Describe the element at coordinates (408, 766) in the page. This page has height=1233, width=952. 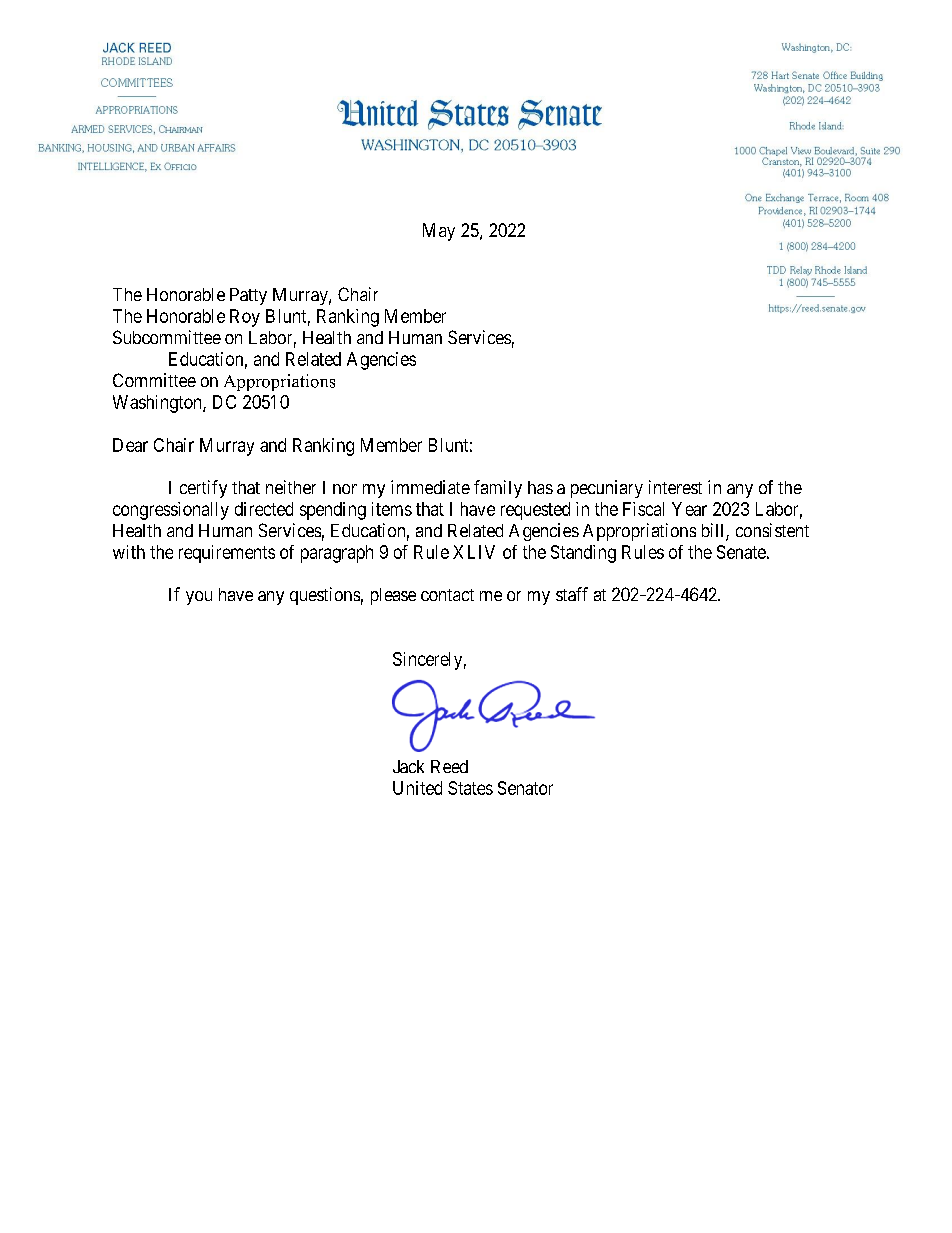
I see `Jack` at that location.
